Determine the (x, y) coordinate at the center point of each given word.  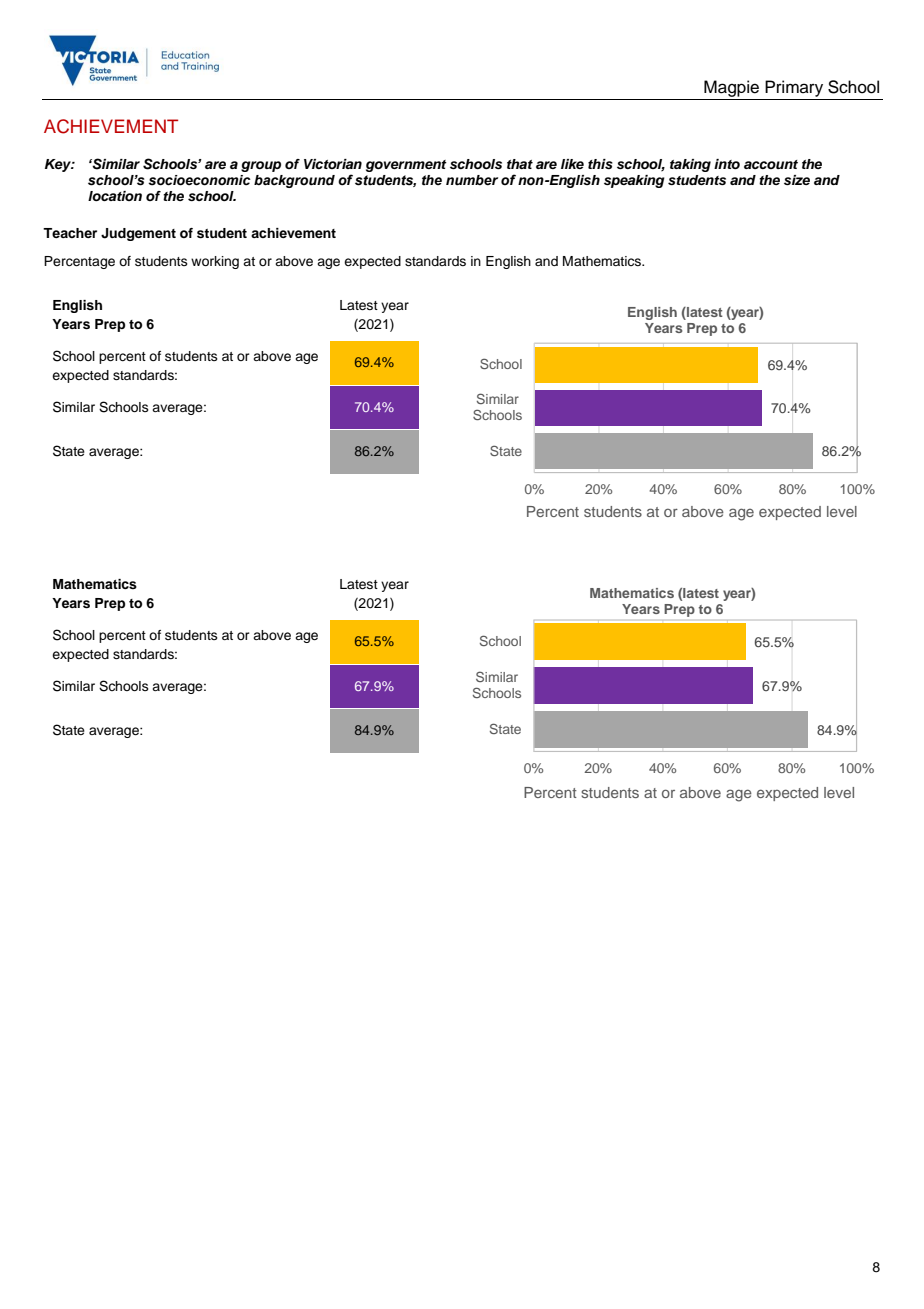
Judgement (138, 234)
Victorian (333, 164)
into (727, 164)
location (115, 196)
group (261, 166)
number (472, 180)
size (797, 180)
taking (690, 165)
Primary (794, 88)
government (406, 166)
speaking (634, 181)
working (215, 262)
